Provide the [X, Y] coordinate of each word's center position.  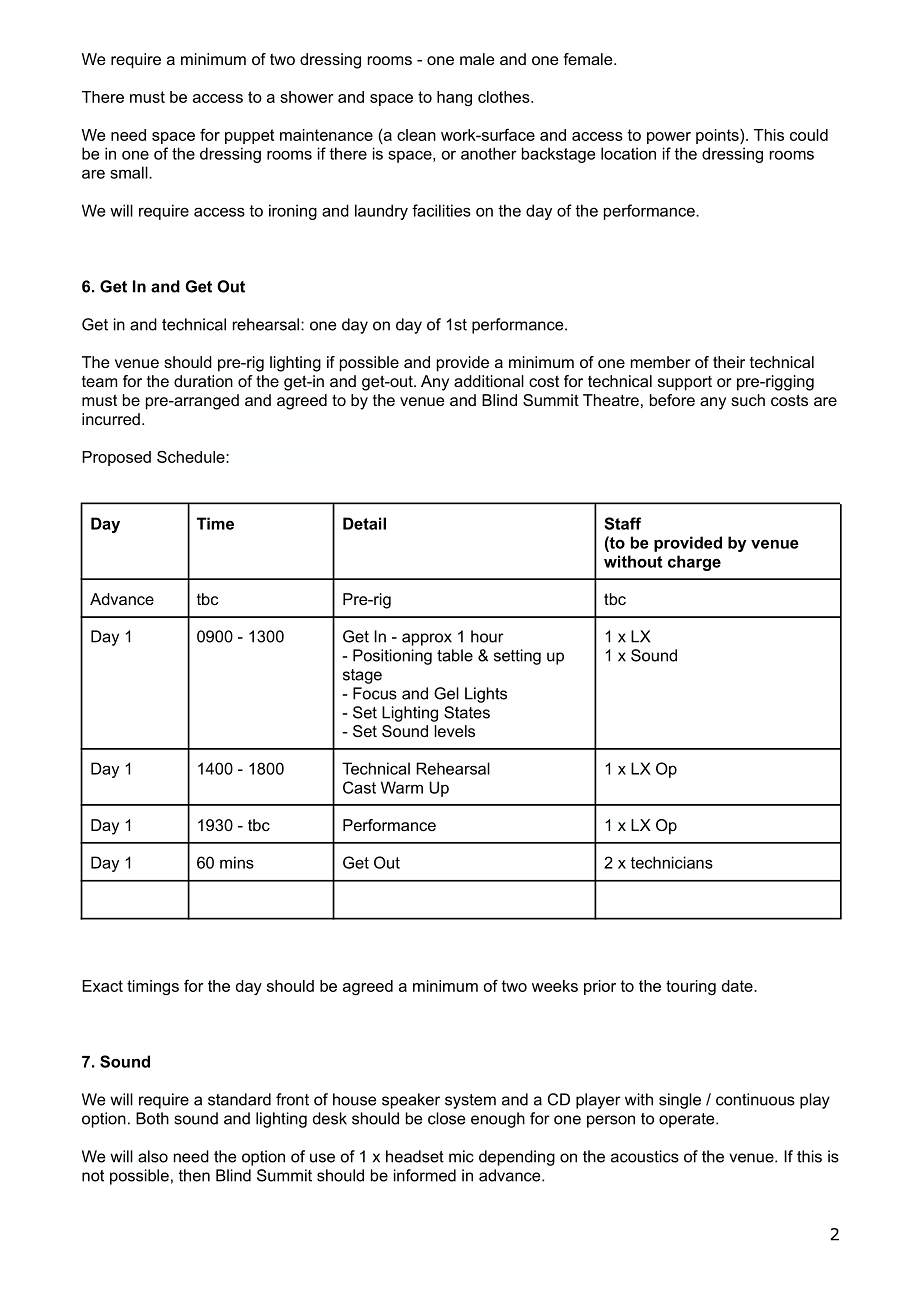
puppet [249, 136]
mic [461, 1156]
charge [694, 563]
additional [489, 381]
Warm [402, 787]
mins [237, 862]
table [455, 655]
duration [203, 381]
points [718, 136]
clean [416, 135]
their [729, 362]
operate [688, 1120]
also [153, 1156]
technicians [671, 862]
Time [215, 523]
